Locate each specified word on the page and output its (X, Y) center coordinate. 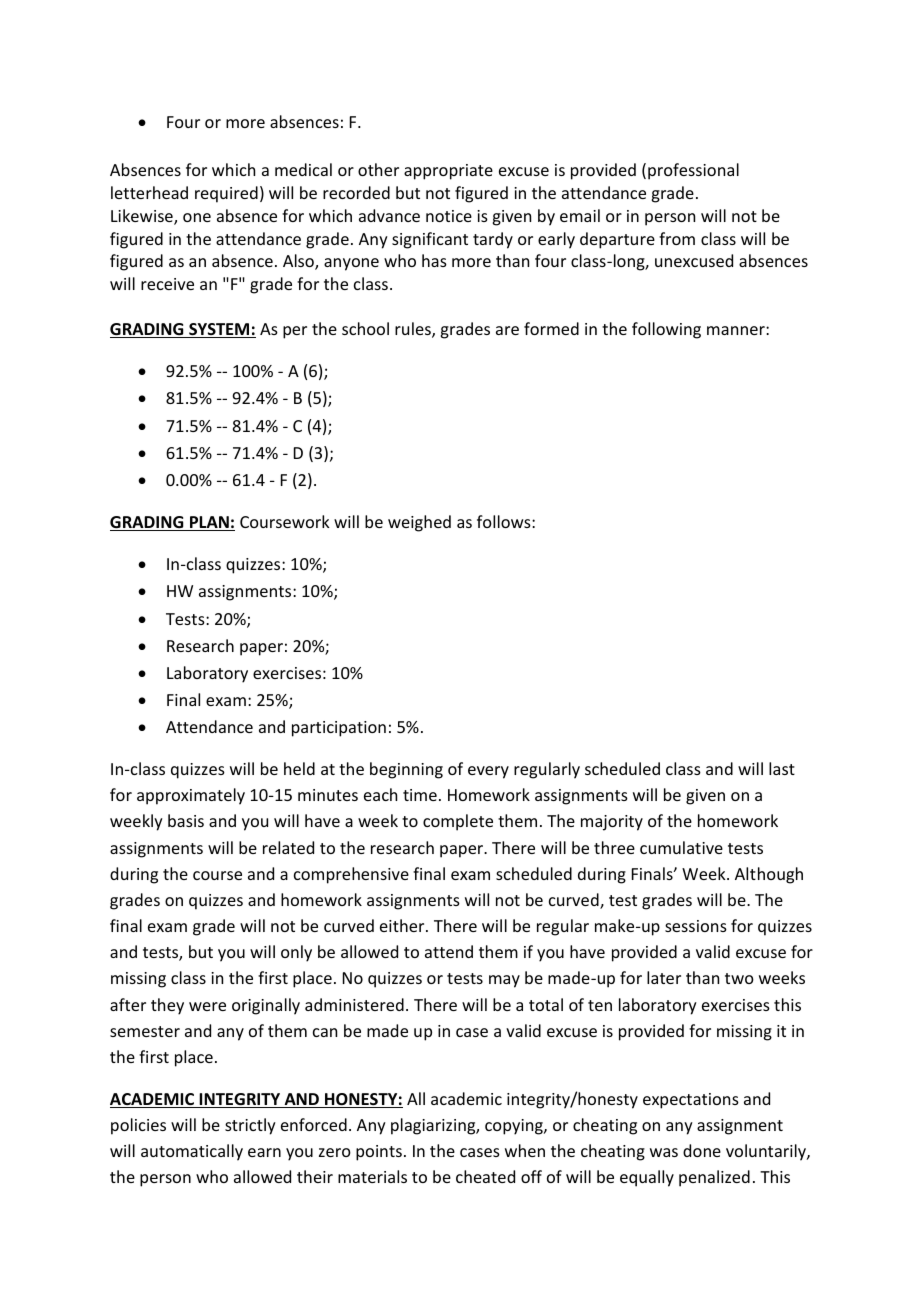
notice (449, 216)
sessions (696, 926)
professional (693, 171)
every (488, 772)
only (296, 953)
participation (339, 729)
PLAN (209, 523)
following (666, 330)
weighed (419, 523)
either (403, 925)
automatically (192, 1152)
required (226, 194)
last (782, 768)
